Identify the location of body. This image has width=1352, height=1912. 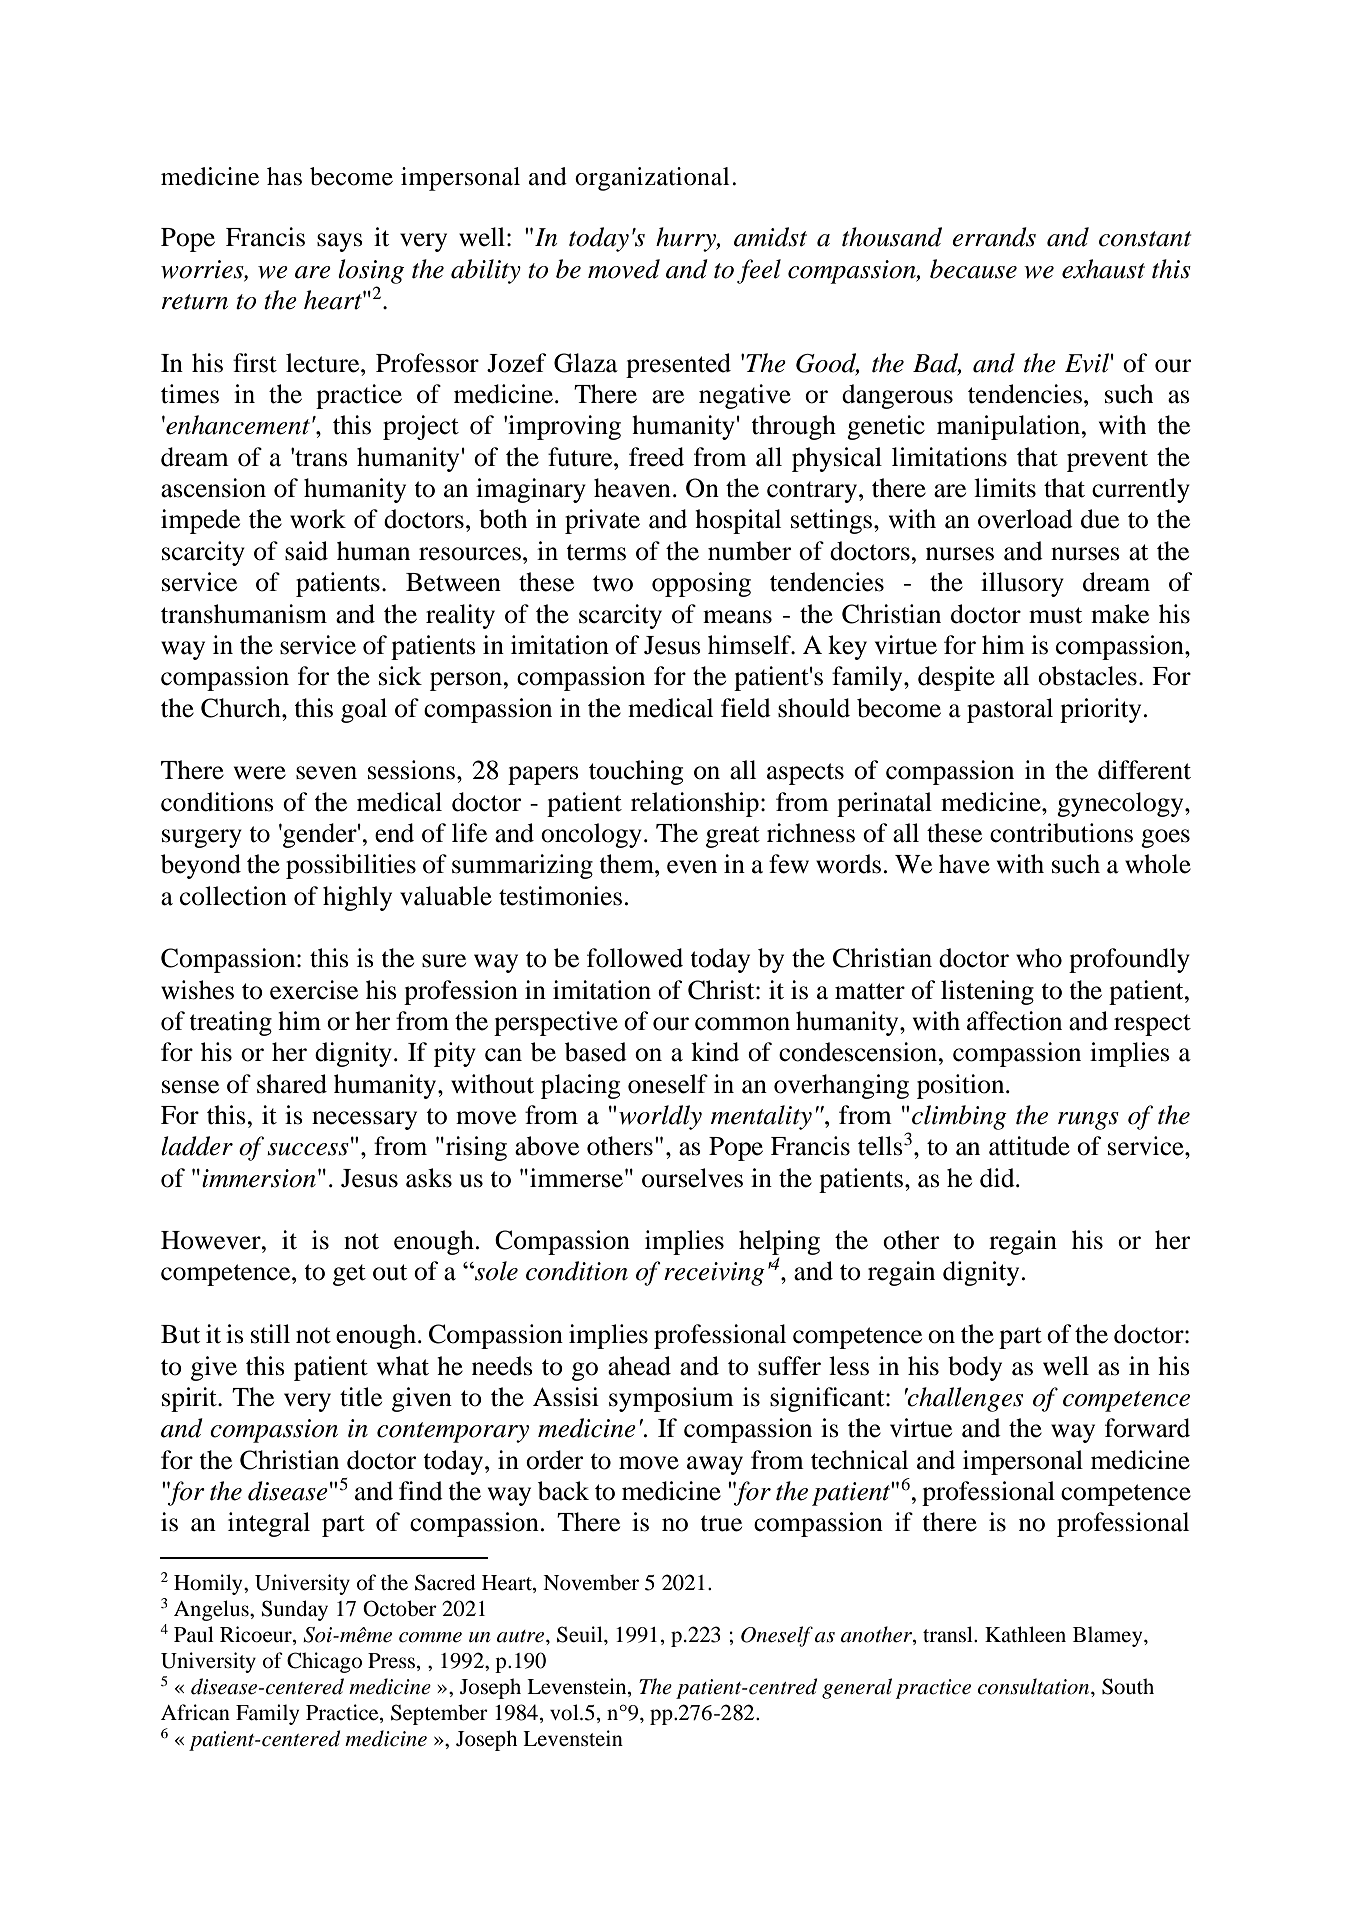
(975, 1368).
